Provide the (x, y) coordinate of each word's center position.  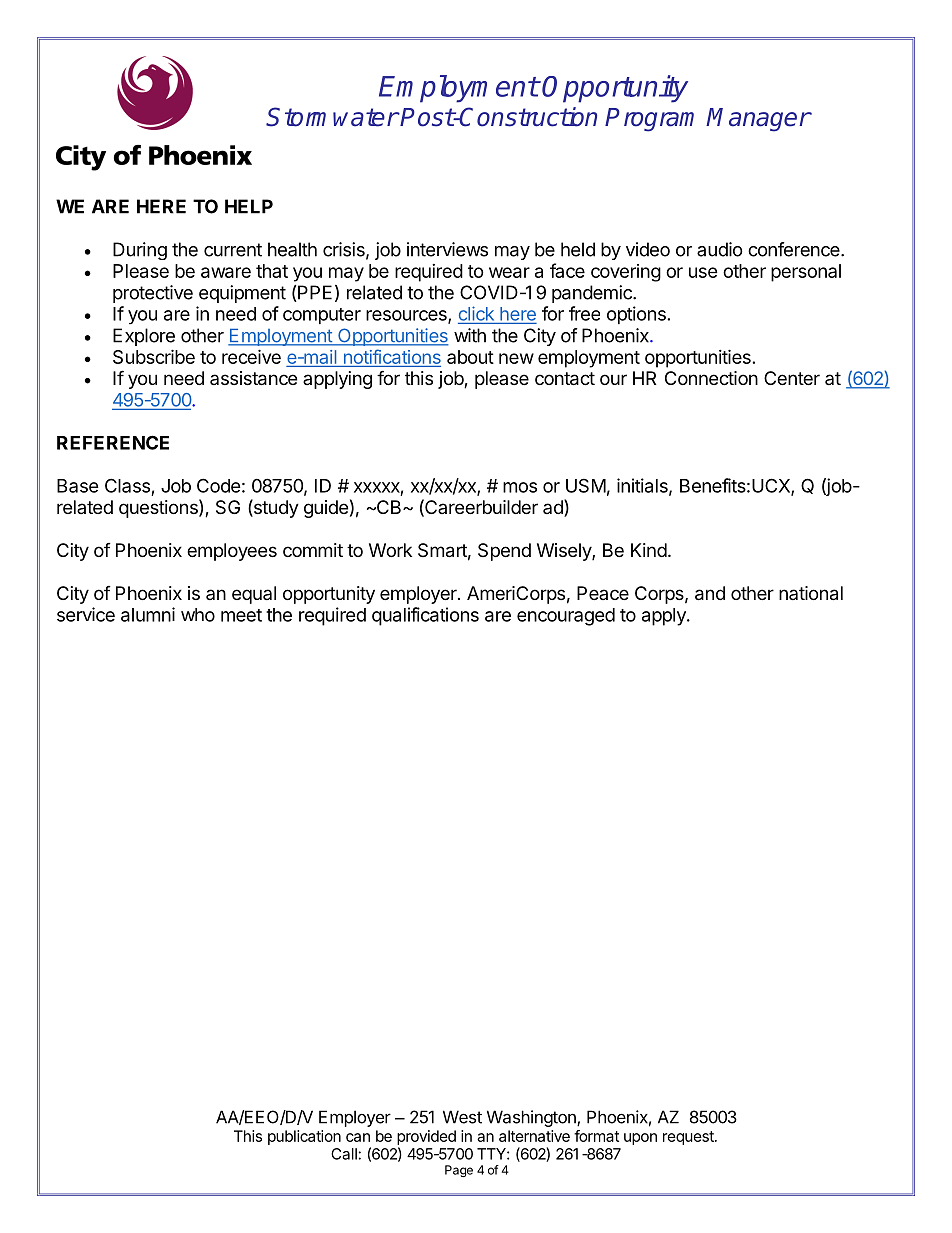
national (811, 593)
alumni (148, 614)
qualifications (425, 616)
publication (304, 1137)
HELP (249, 206)
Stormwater (332, 117)
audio (720, 249)
